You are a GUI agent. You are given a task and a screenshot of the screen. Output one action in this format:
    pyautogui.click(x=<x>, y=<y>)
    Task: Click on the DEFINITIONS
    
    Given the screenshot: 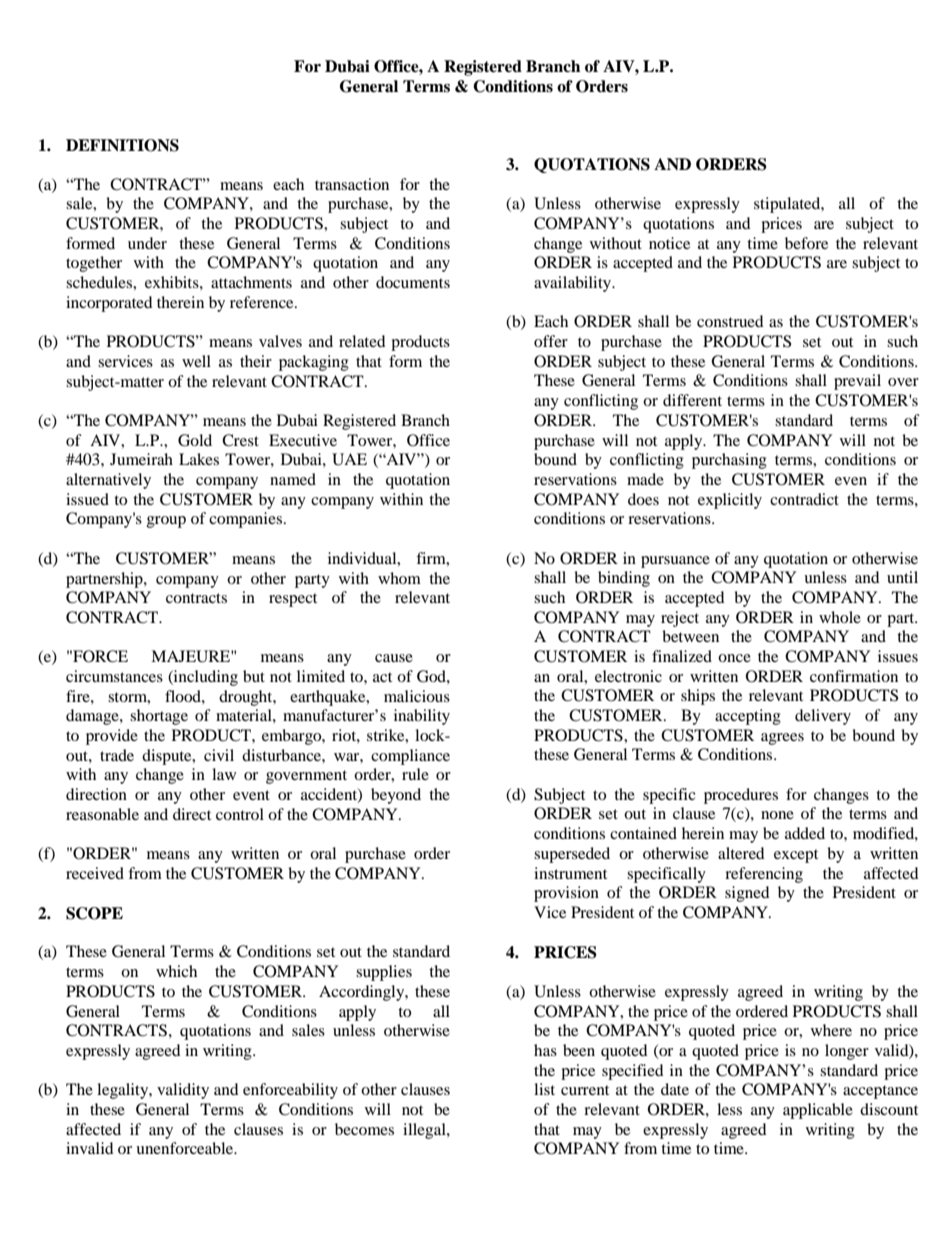 What is the action you would take?
    pyautogui.click(x=122, y=145)
